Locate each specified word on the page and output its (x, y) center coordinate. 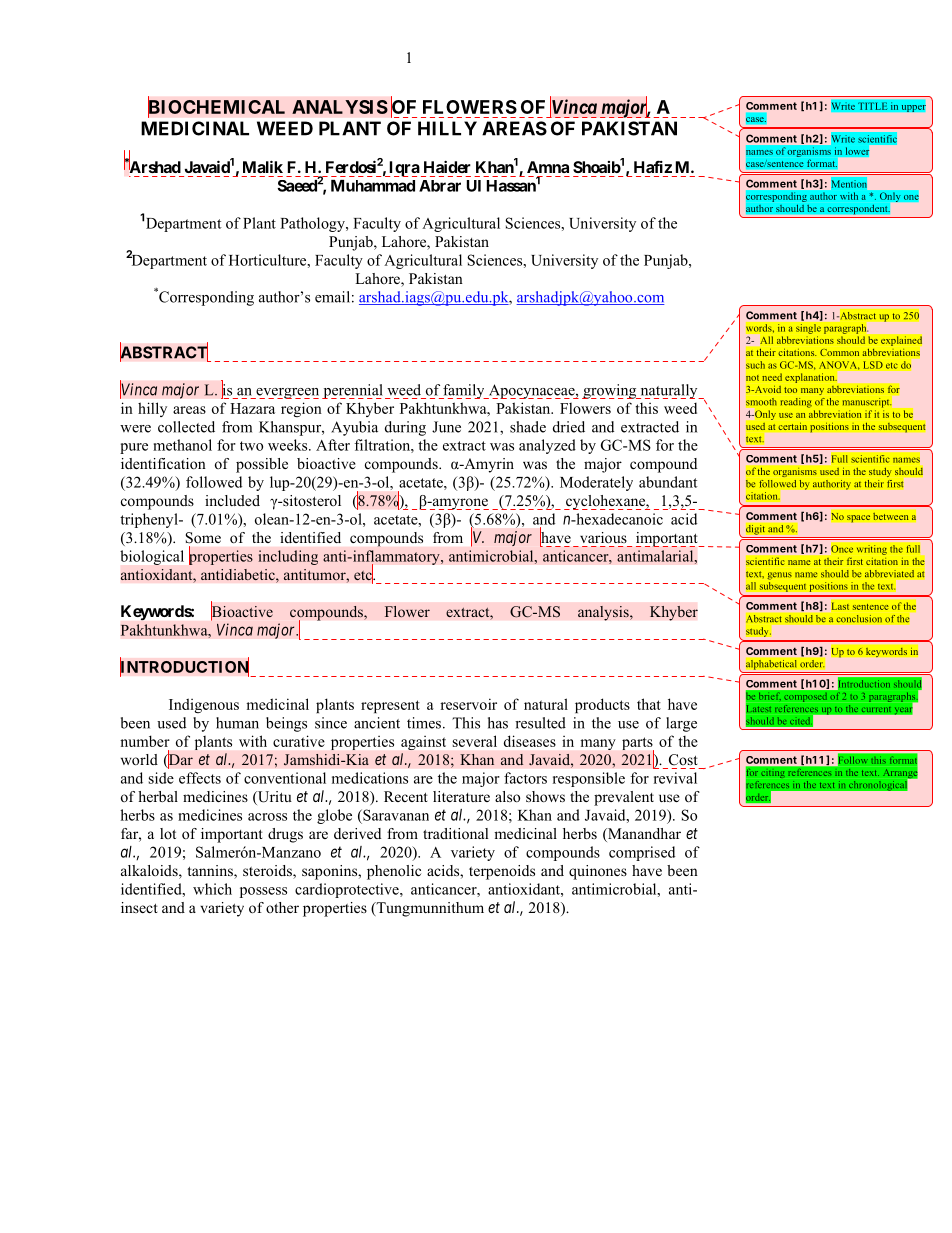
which (212, 889)
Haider (447, 166)
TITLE (873, 106)
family (464, 391)
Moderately (596, 483)
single (808, 329)
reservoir (468, 704)
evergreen (286, 393)
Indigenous (204, 705)
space (858, 519)
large (681, 724)
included (232, 500)
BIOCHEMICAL (216, 107)
